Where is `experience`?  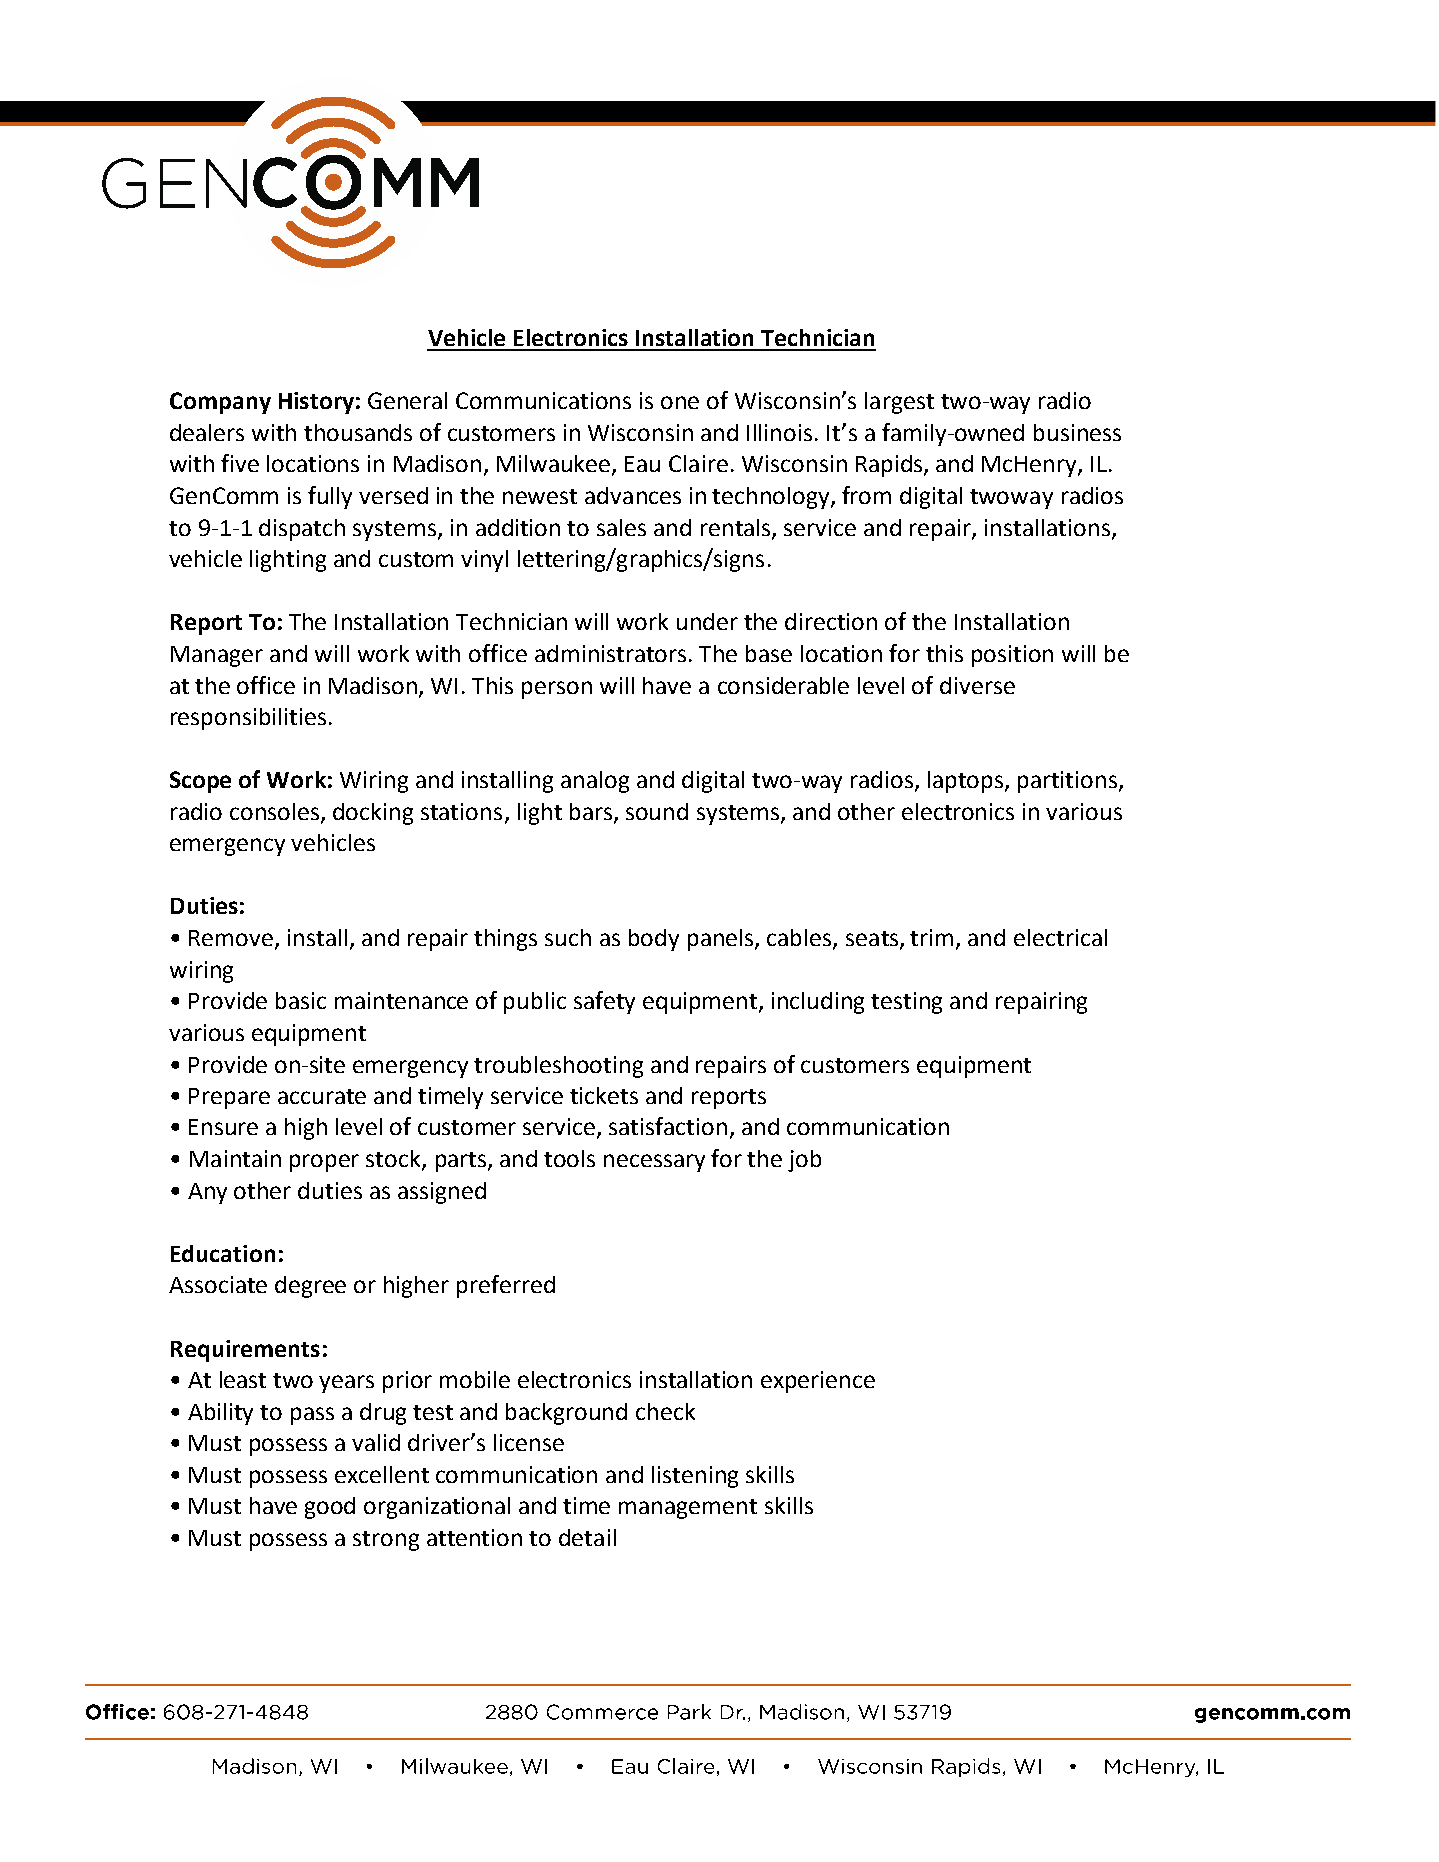
experience is located at coordinates (818, 1382).
